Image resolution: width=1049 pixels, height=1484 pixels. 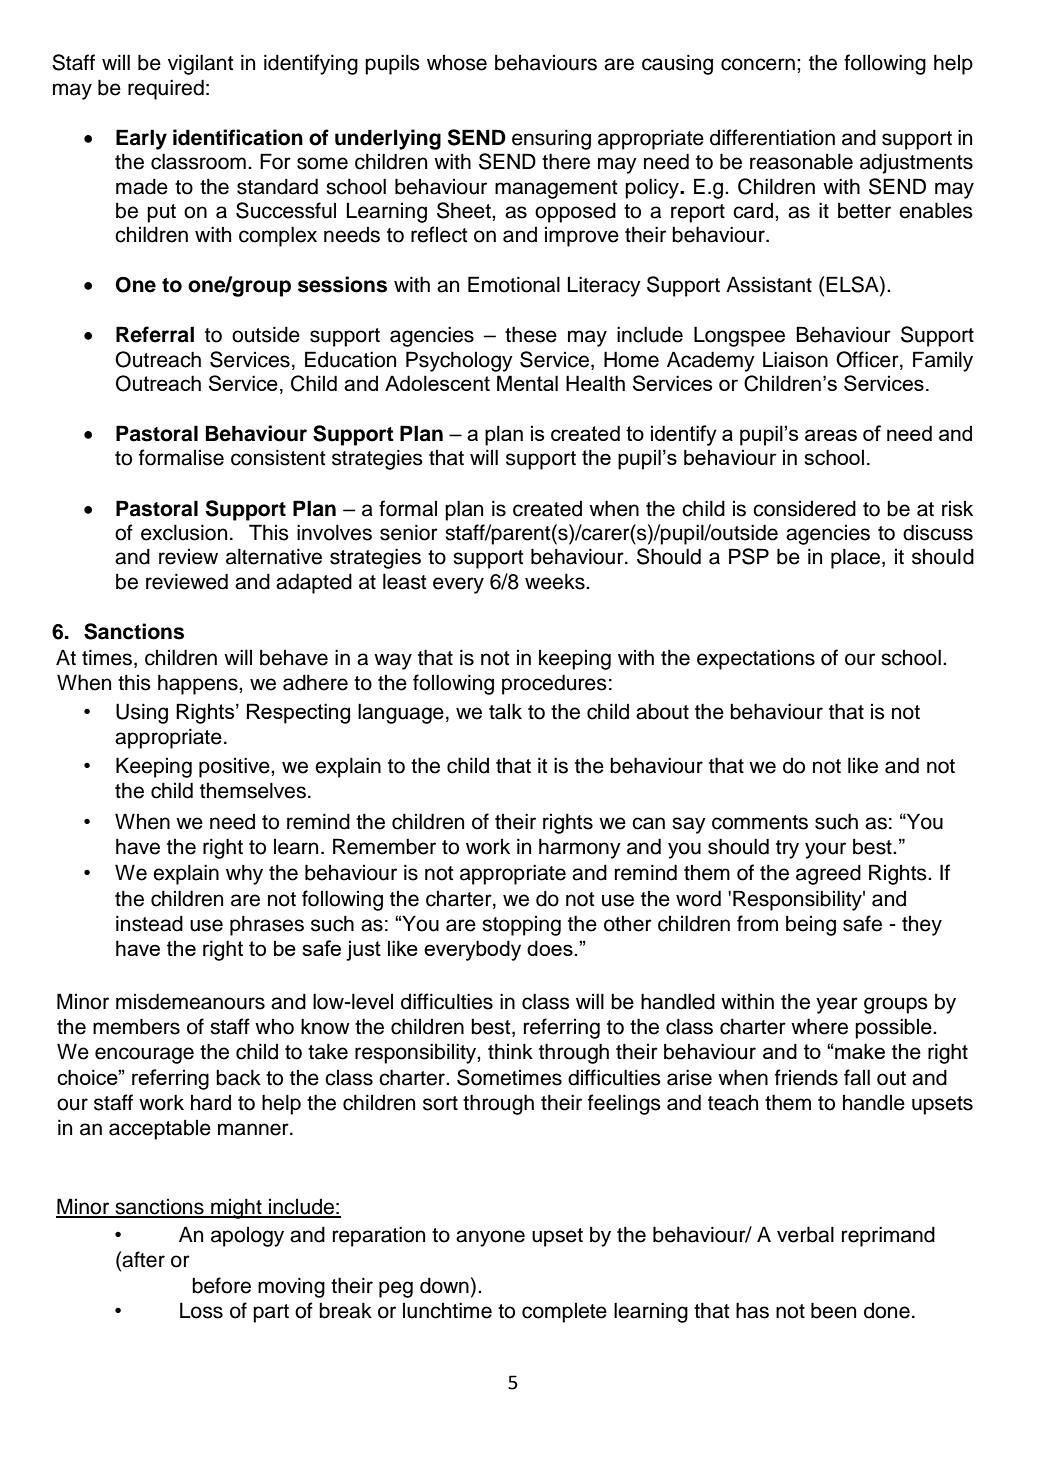 What do you see at coordinates (837, 1005) in the document?
I see `year` at bounding box center [837, 1005].
